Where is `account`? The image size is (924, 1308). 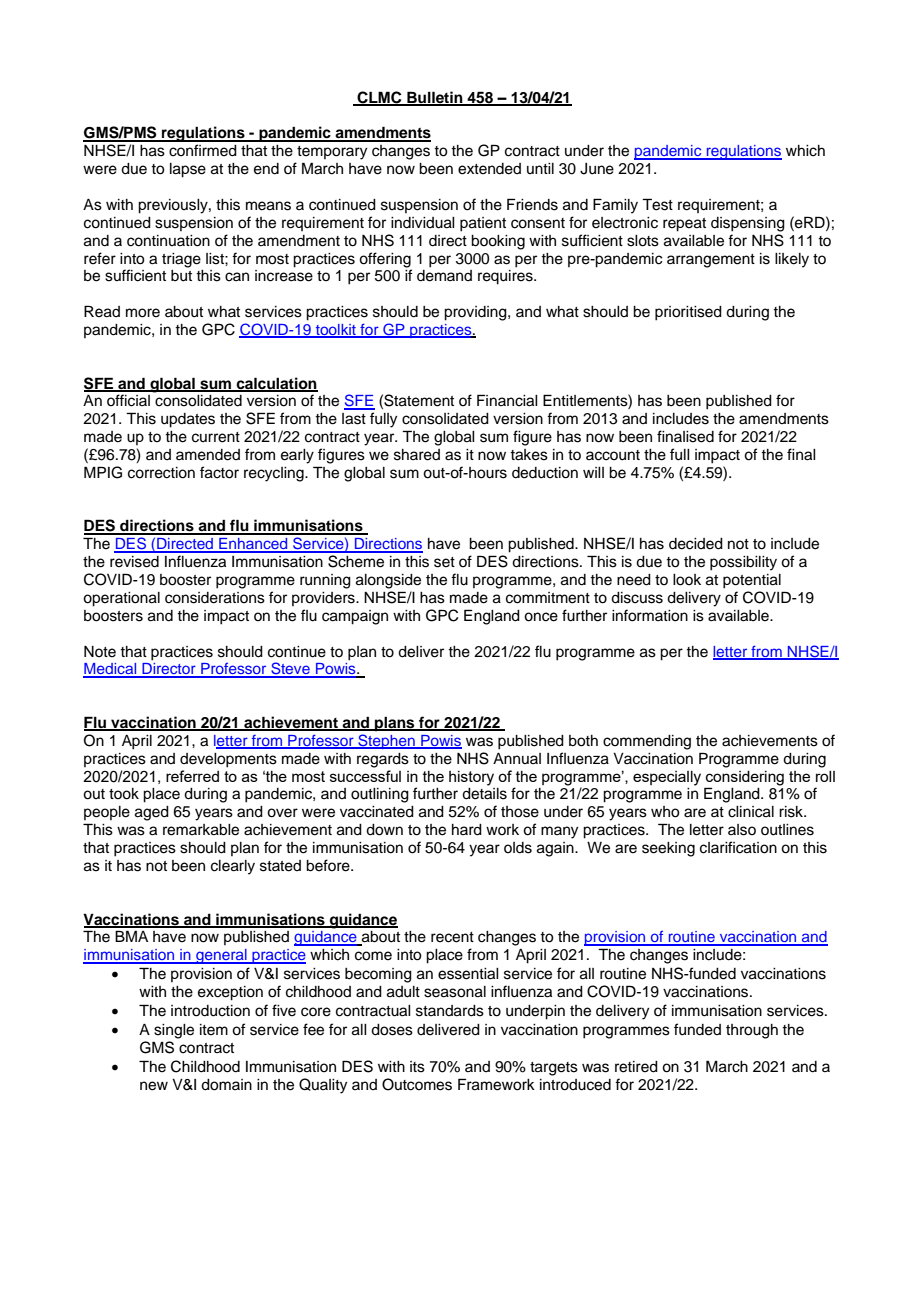
account is located at coordinates (613, 455).
